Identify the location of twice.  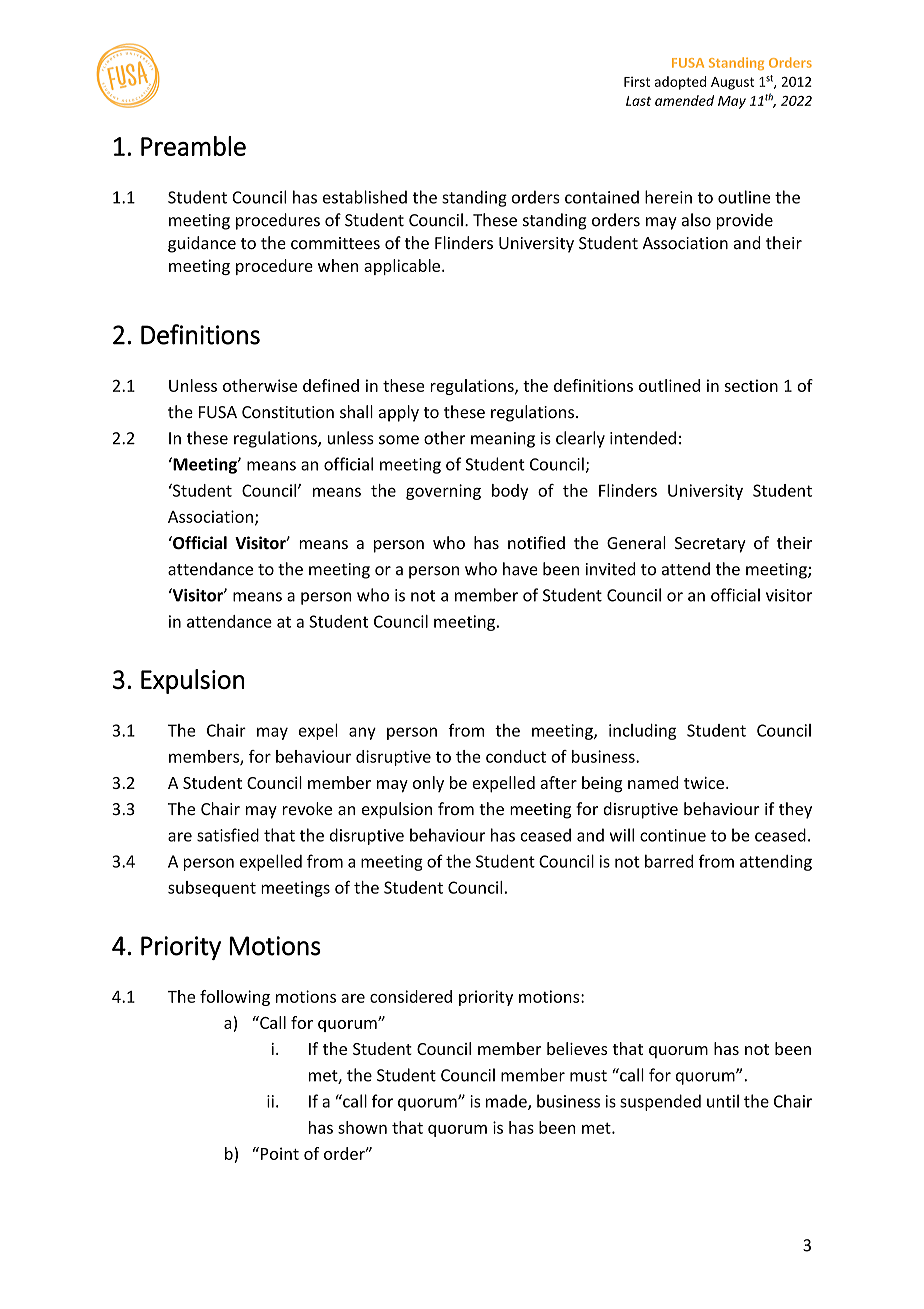
(704, 783).
